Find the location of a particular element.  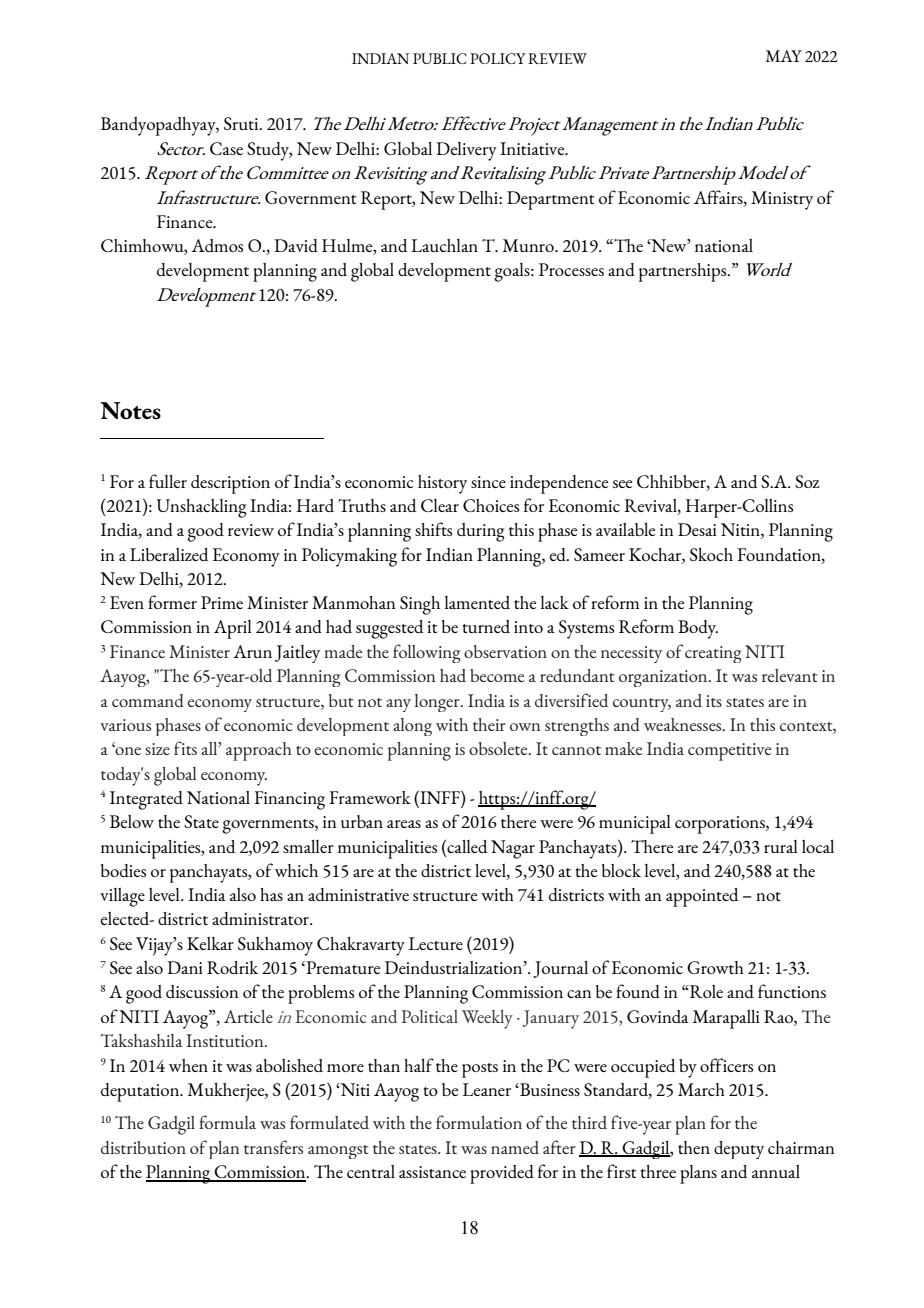

MAY is located at coordinates (784, 56).
